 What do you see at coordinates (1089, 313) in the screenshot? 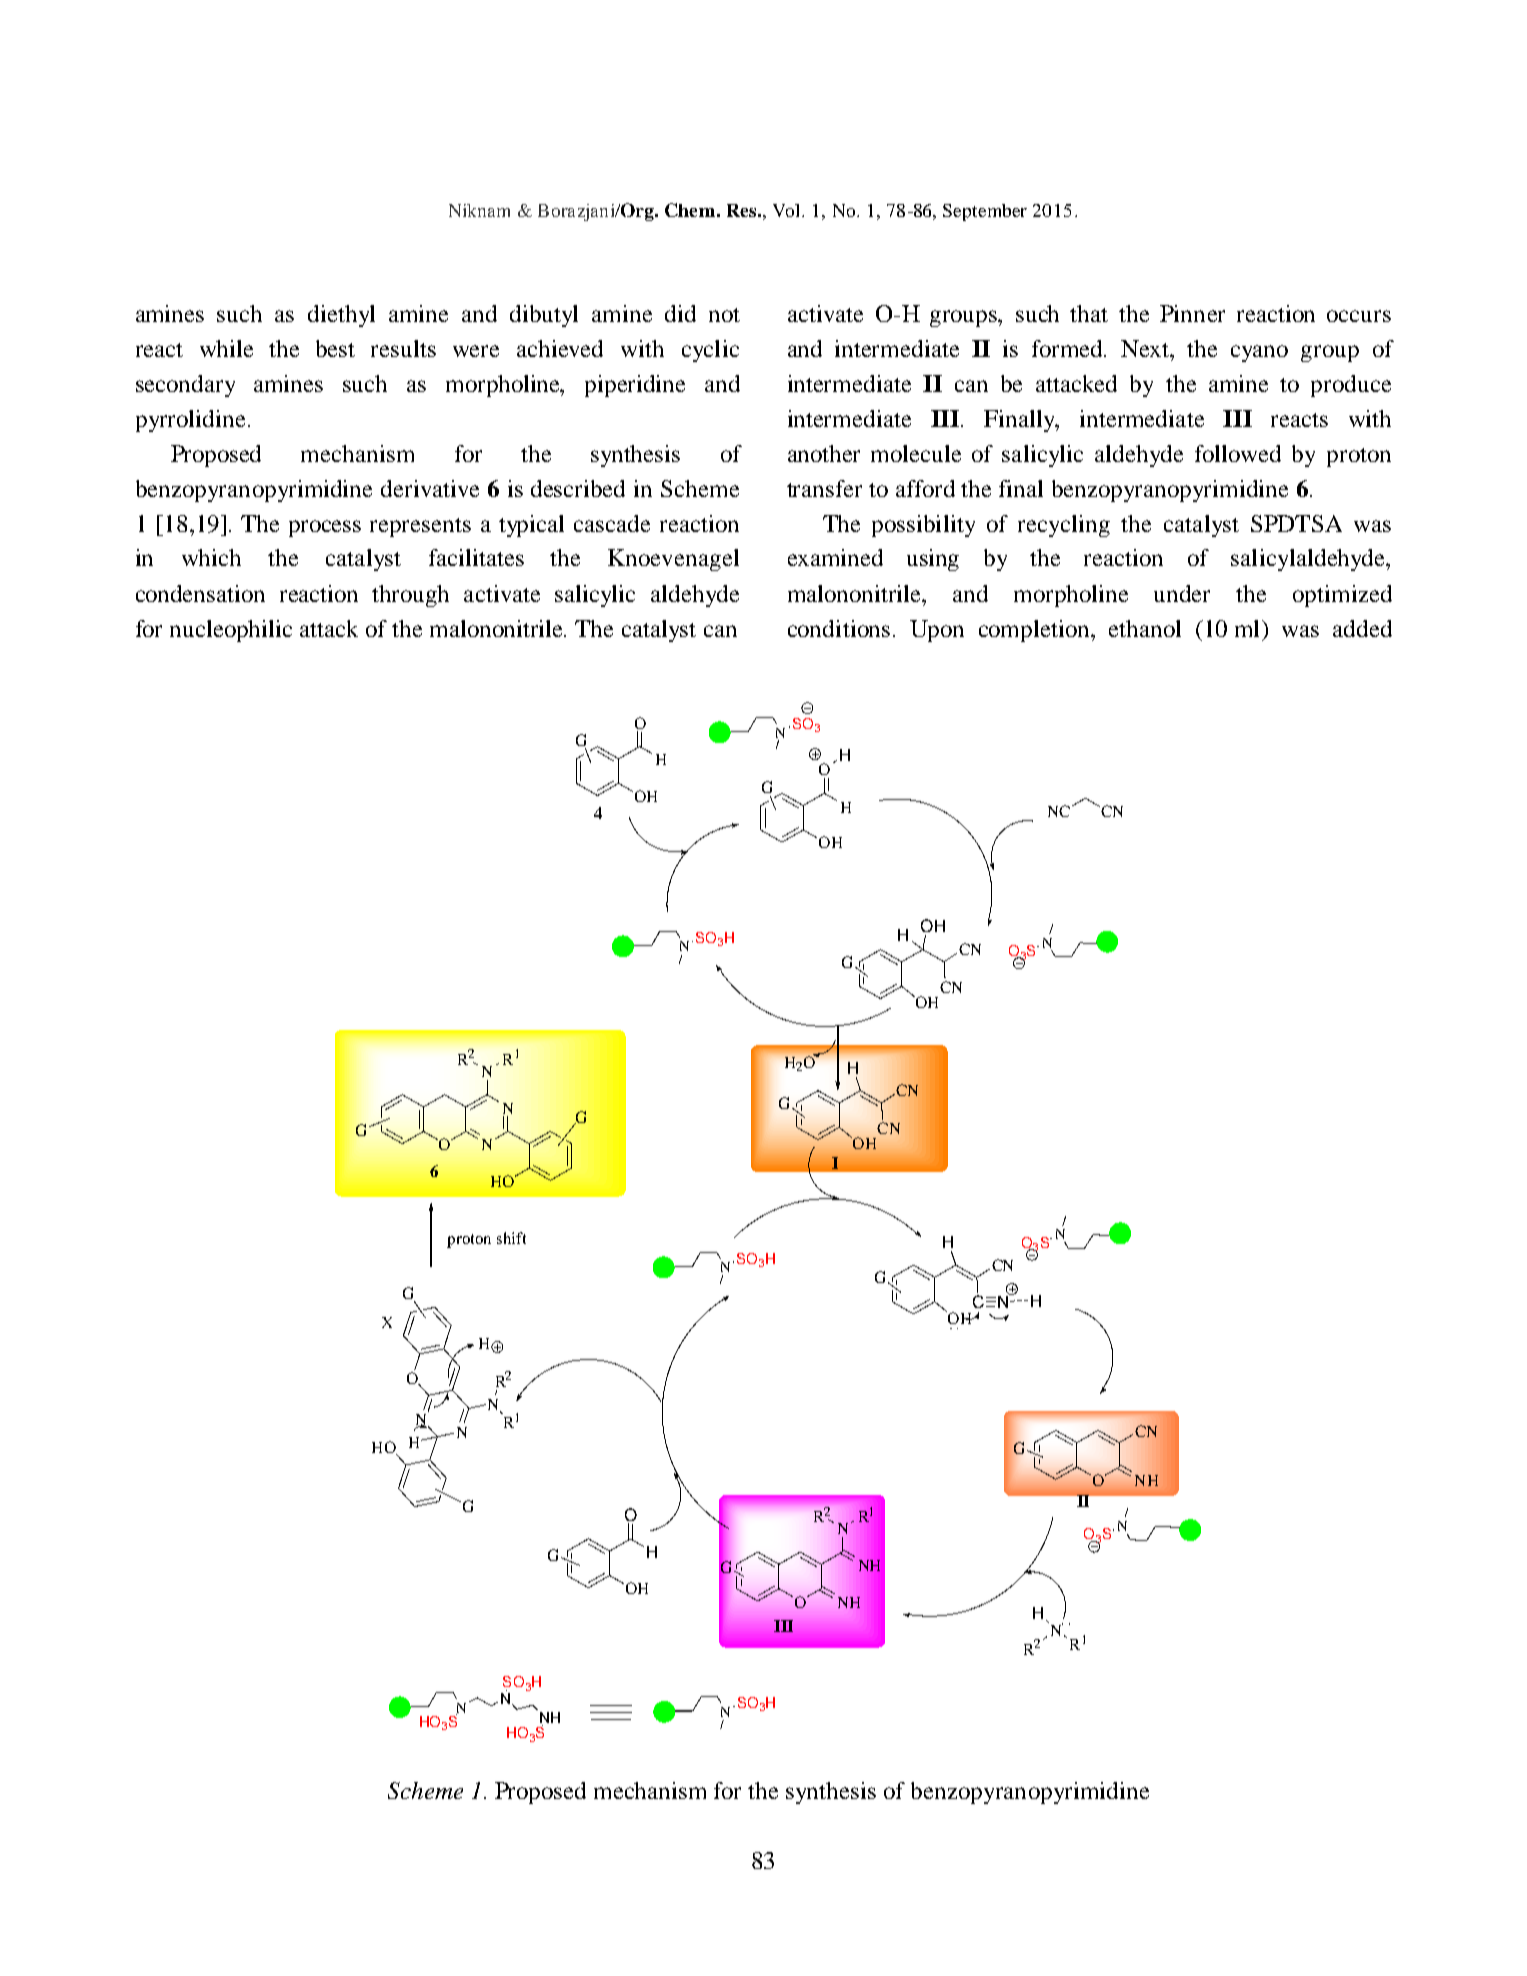
I see `that` at bounding box center [1089, 313].
